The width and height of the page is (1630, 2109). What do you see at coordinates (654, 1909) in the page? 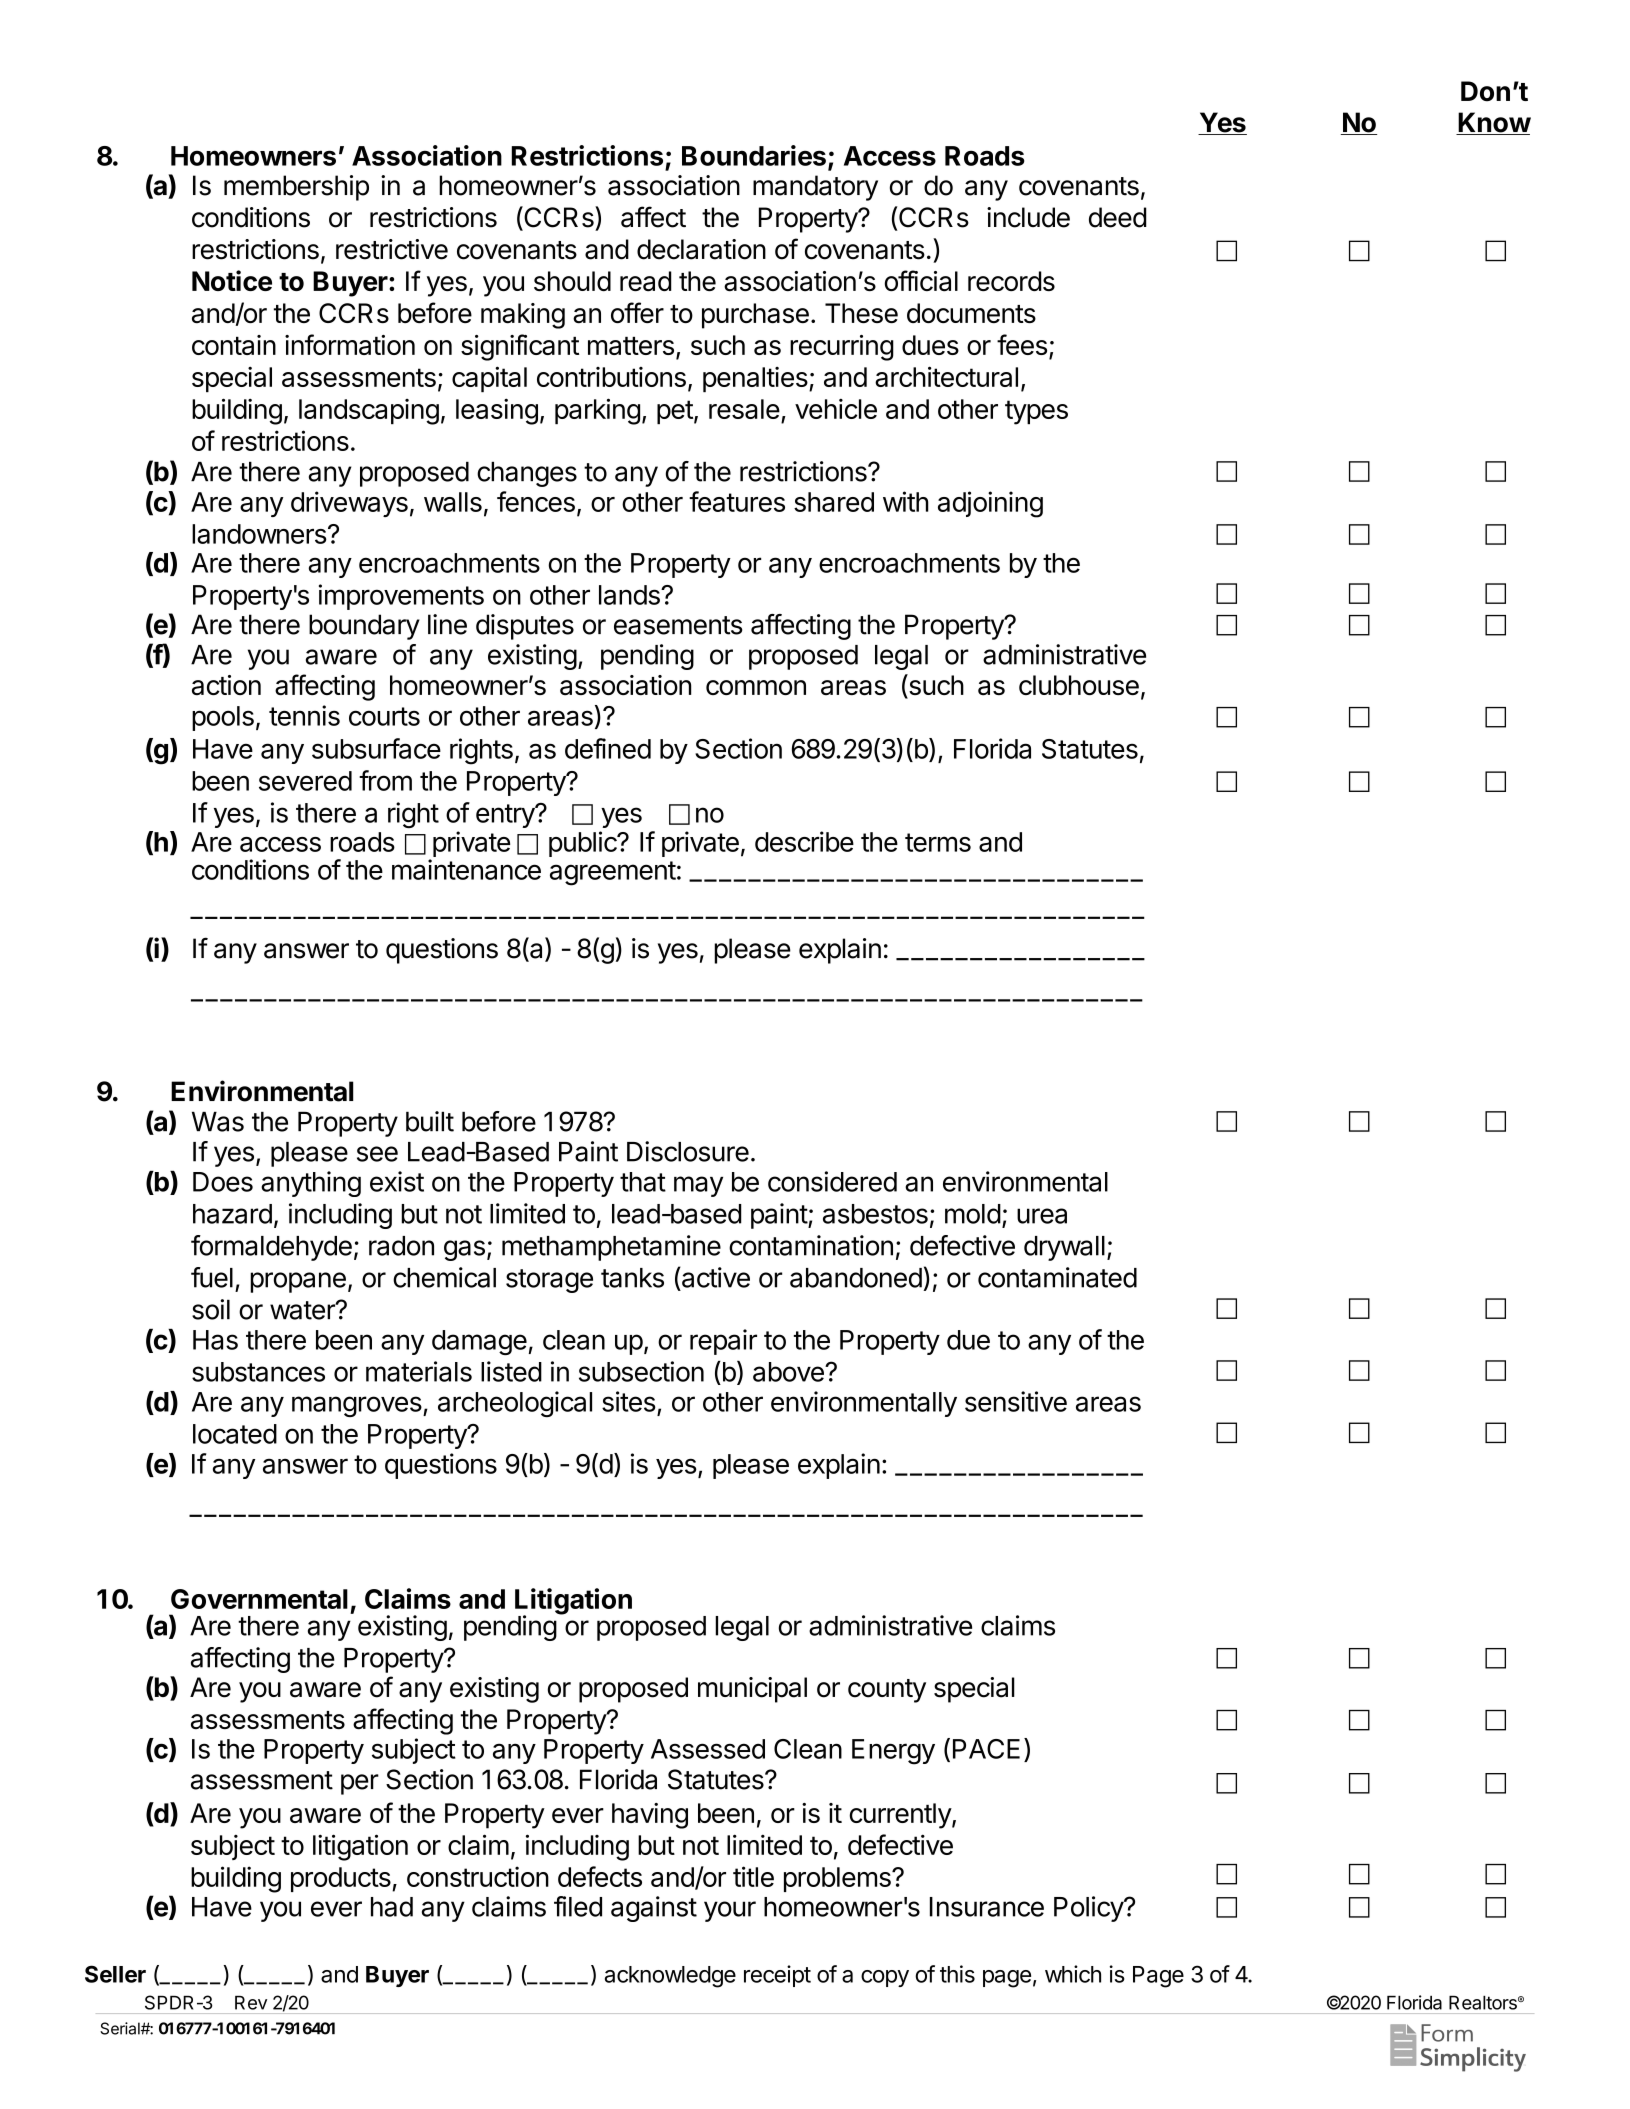
I see `against` at bounding box center [654, 1909].
